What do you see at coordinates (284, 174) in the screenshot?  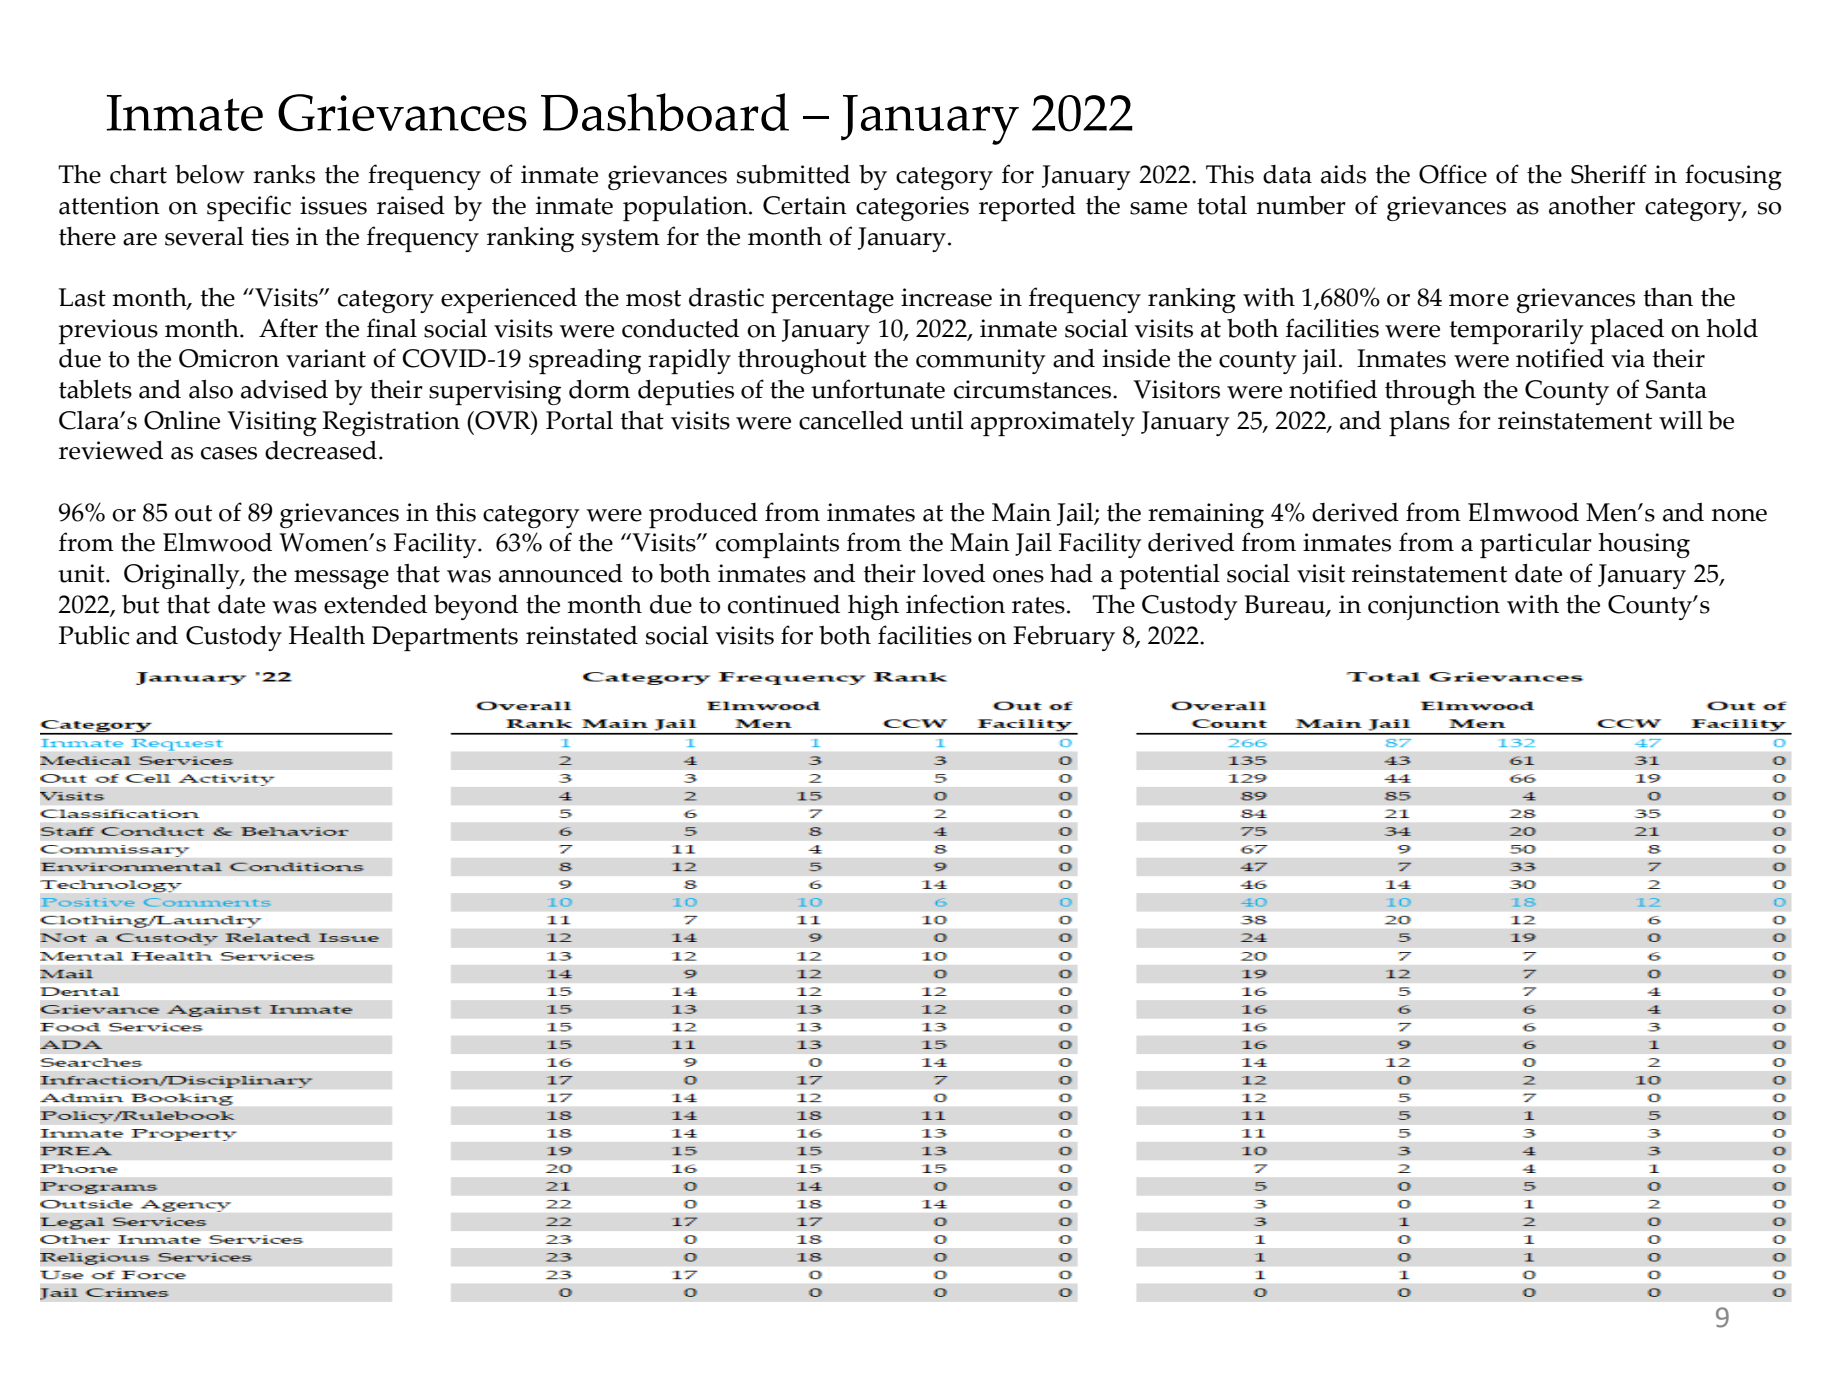 I see `ranks` at bounding box center [284, 174].
